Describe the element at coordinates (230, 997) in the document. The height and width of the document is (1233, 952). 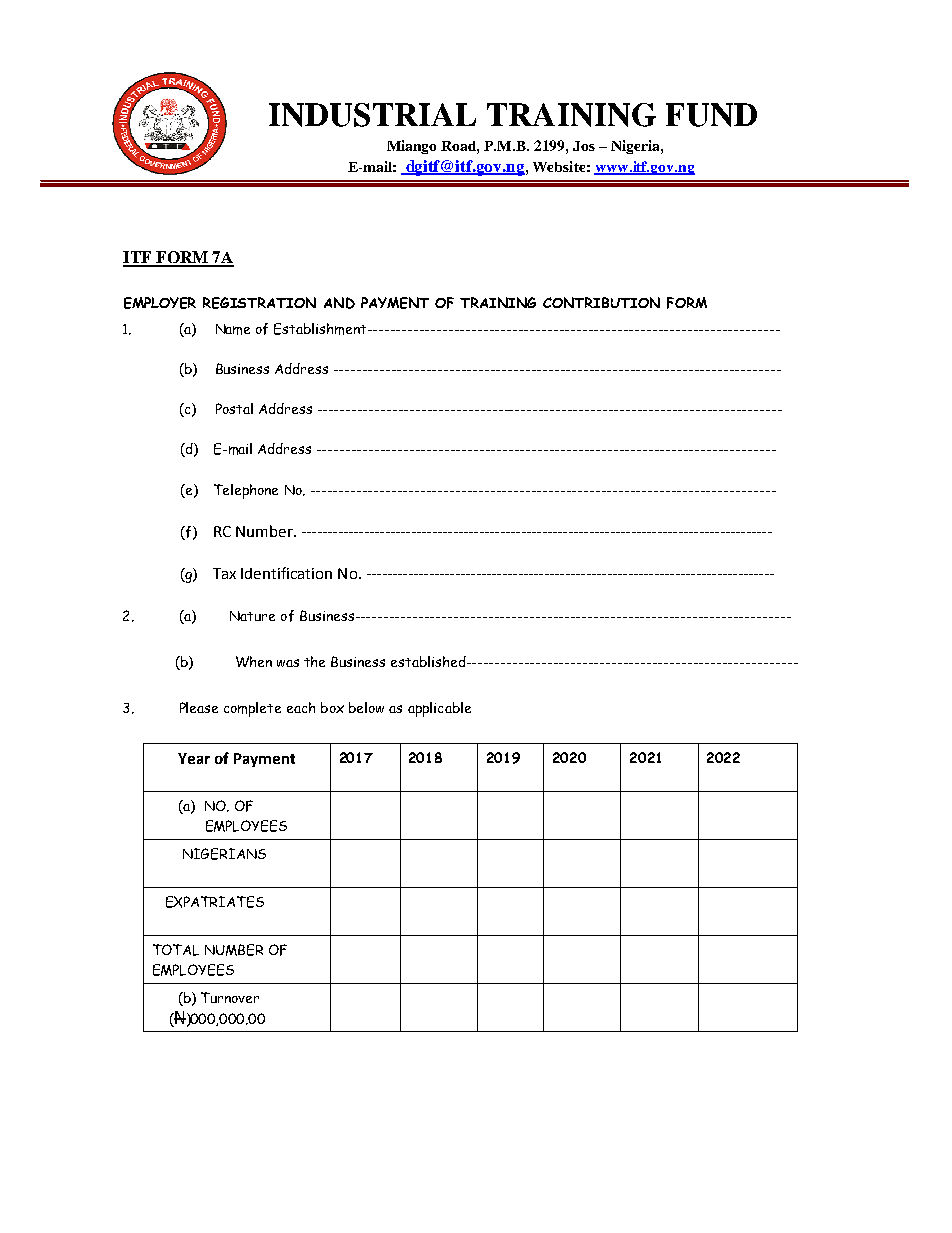
I see `Turnover` at that location.
